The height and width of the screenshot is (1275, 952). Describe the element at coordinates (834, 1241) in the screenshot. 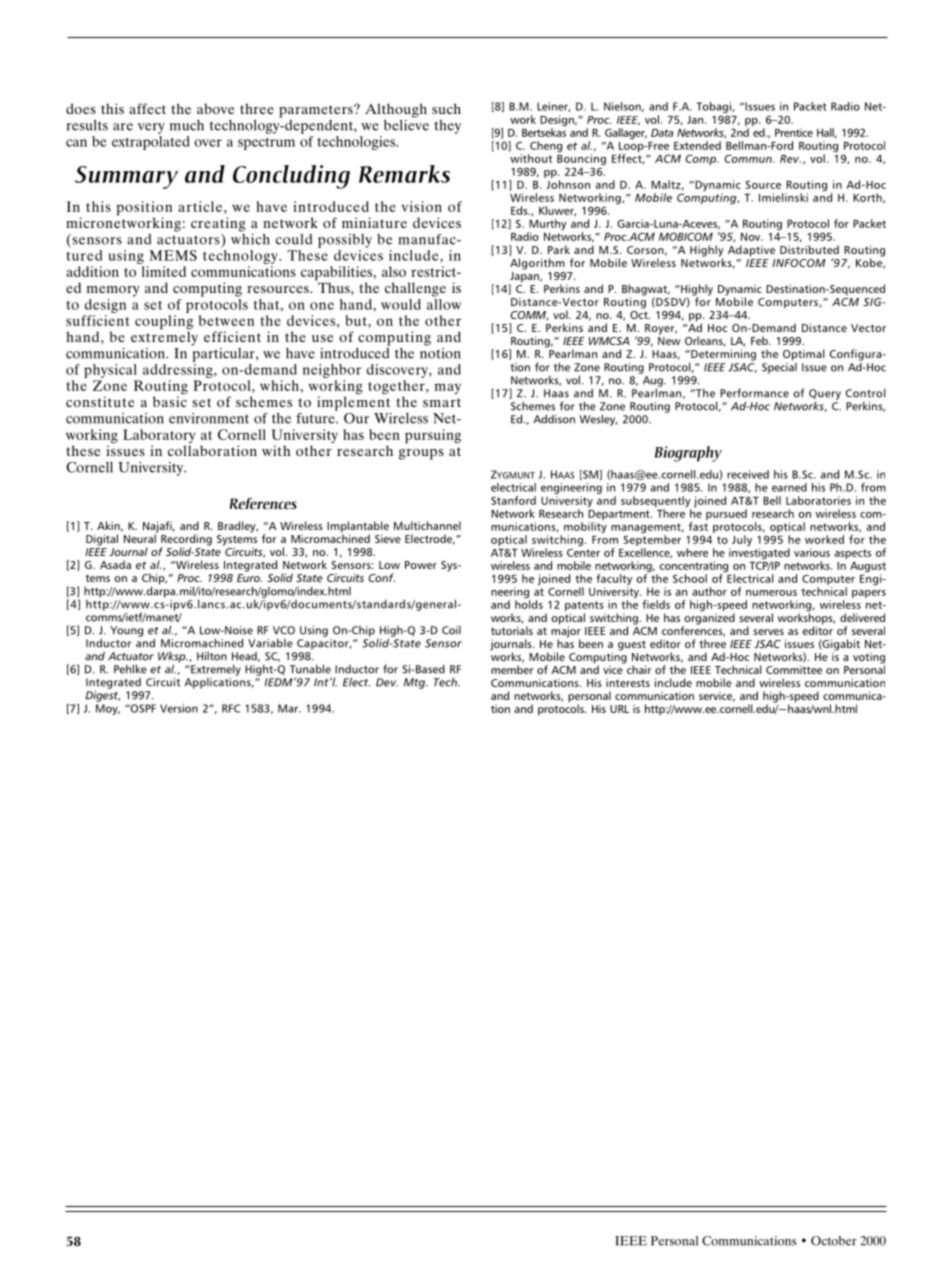

I see `October` at that location.
